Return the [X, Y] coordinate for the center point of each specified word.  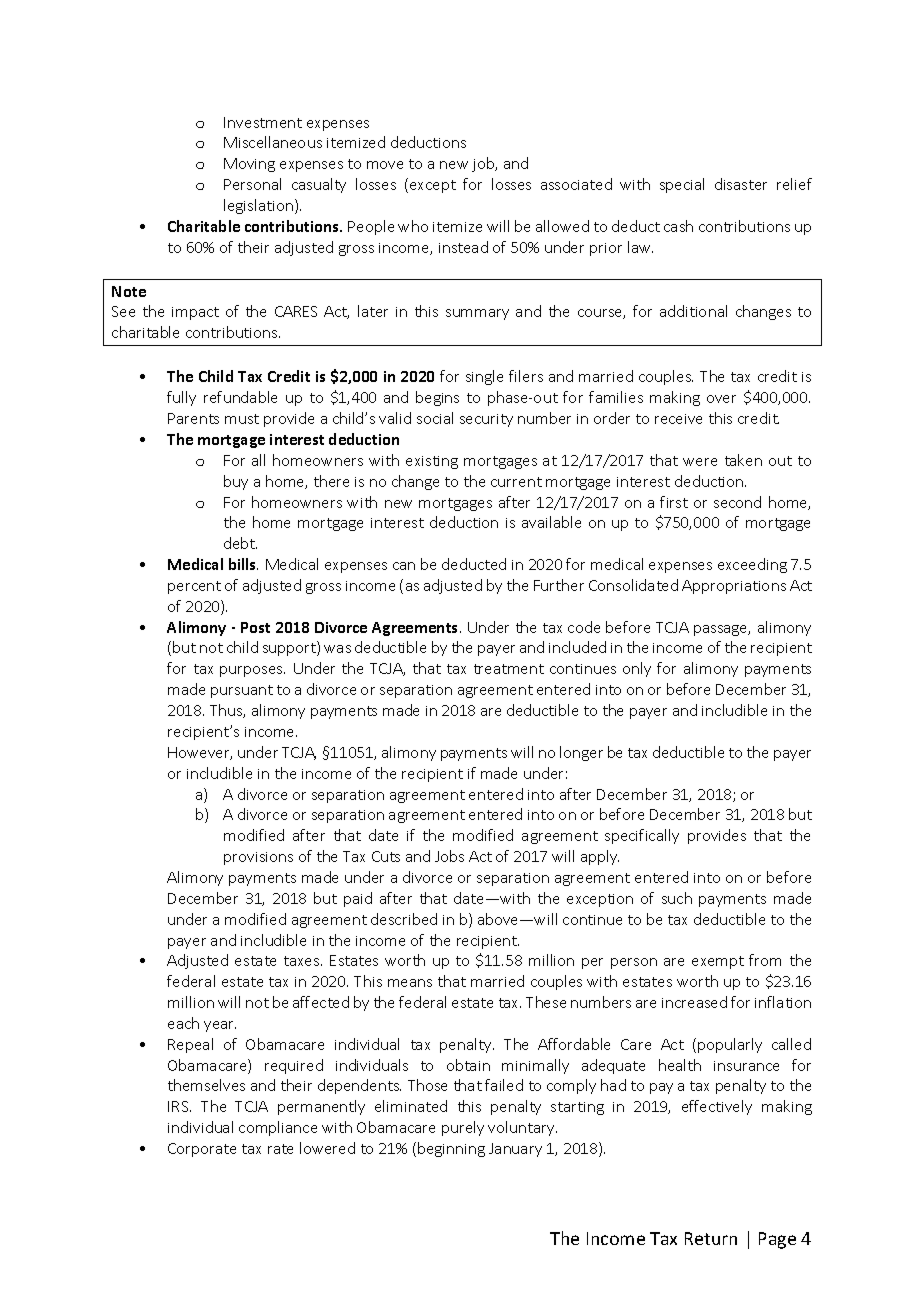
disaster [741, 184]
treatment [509, 669]
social [435, 418]
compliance [278, 1128]
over [721, 399]
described [404, 919]
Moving [249, 165]
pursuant [242, 691]
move [385, 165]
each [183, 1023]
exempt [718, 962]
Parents [193, 418]
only [637, 669]
